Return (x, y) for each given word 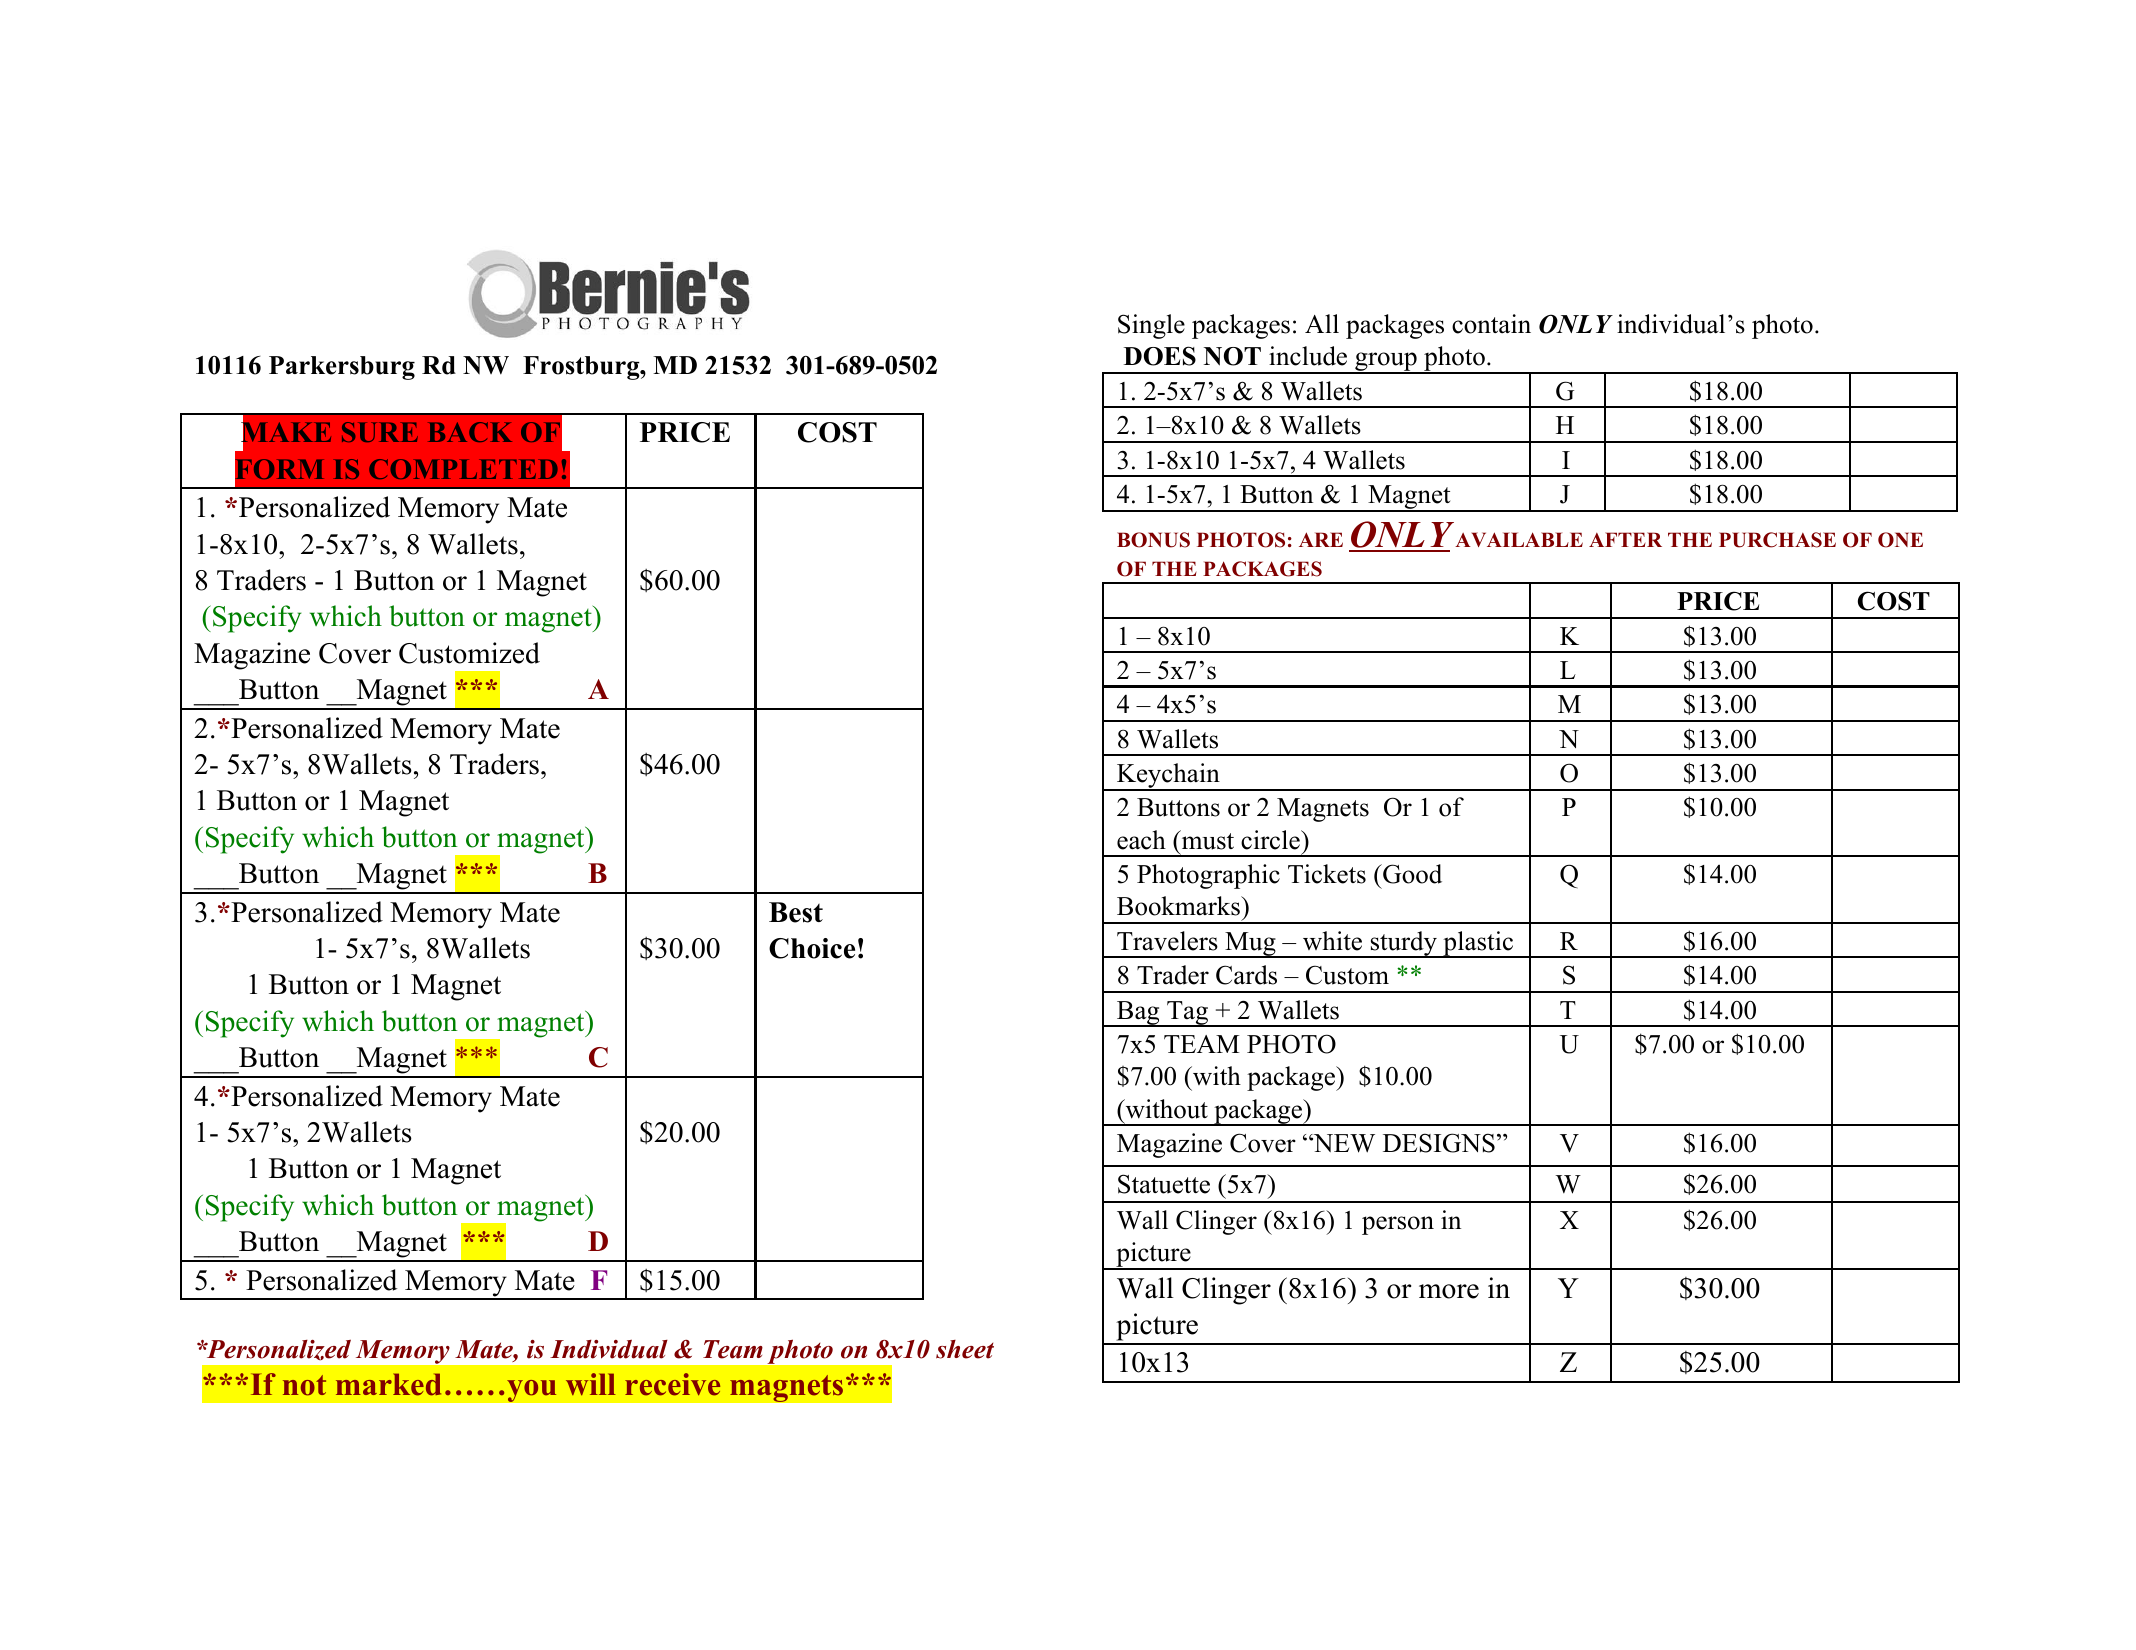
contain (1491, 324)
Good (1411, 874)
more (1449, 1291)
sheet (965, 1349)
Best (796, 912)
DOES (1160, 356)
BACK (470, 432)
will (591, 1384)
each (1141, 840)
